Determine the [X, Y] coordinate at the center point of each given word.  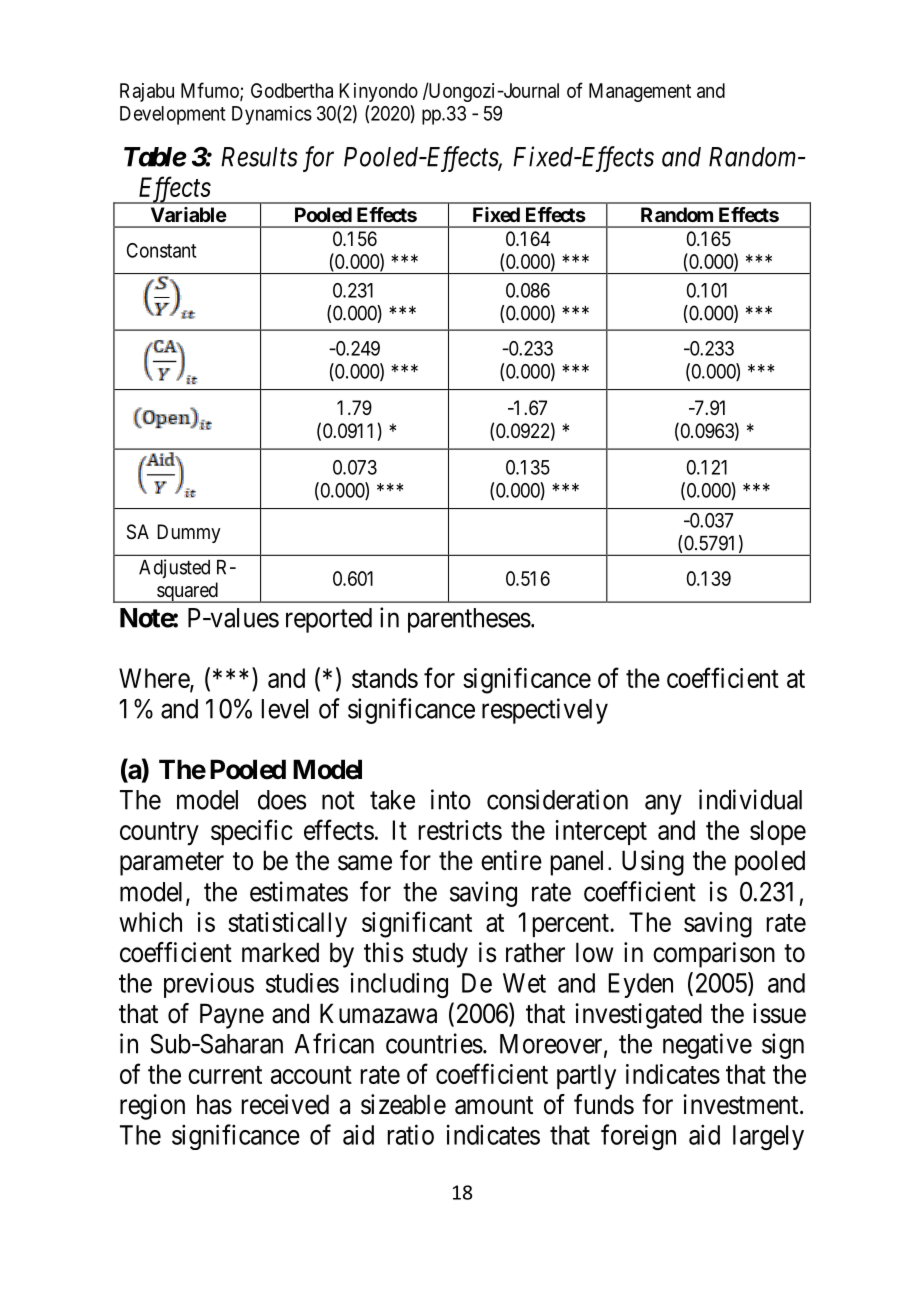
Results [259, 157]
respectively [545, 711]
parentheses [469, 620]
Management [640, 92]
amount [494, 1105]
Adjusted [174, 569]
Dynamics [272, 115]
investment [742, 1104]
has [214, 1104]
